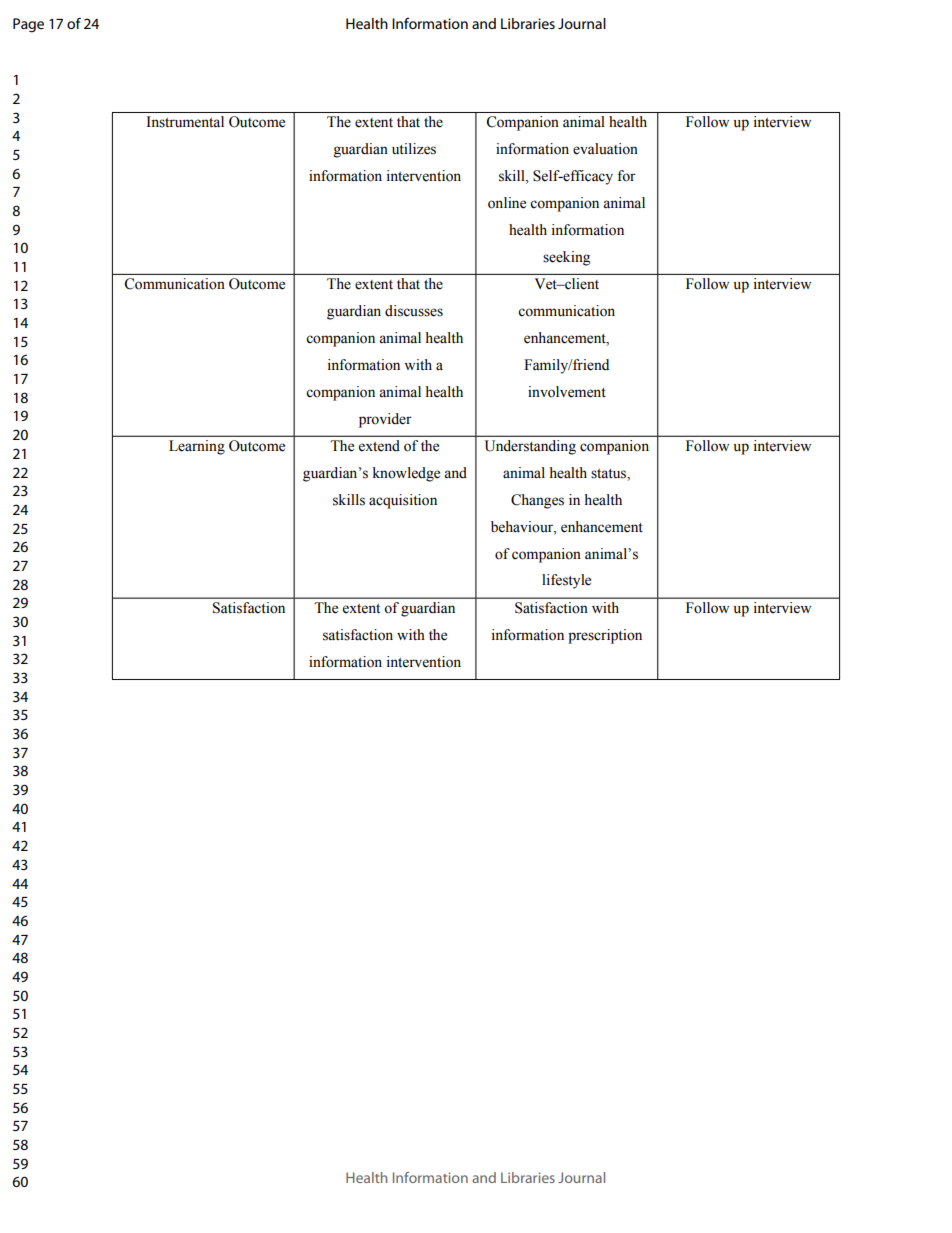 Image resolution: width=952 pixels, height=1233 pixels. What do you see at coordinates (414, 149) in the page?
I see `utilizes` at bounding box center [414, 149].
